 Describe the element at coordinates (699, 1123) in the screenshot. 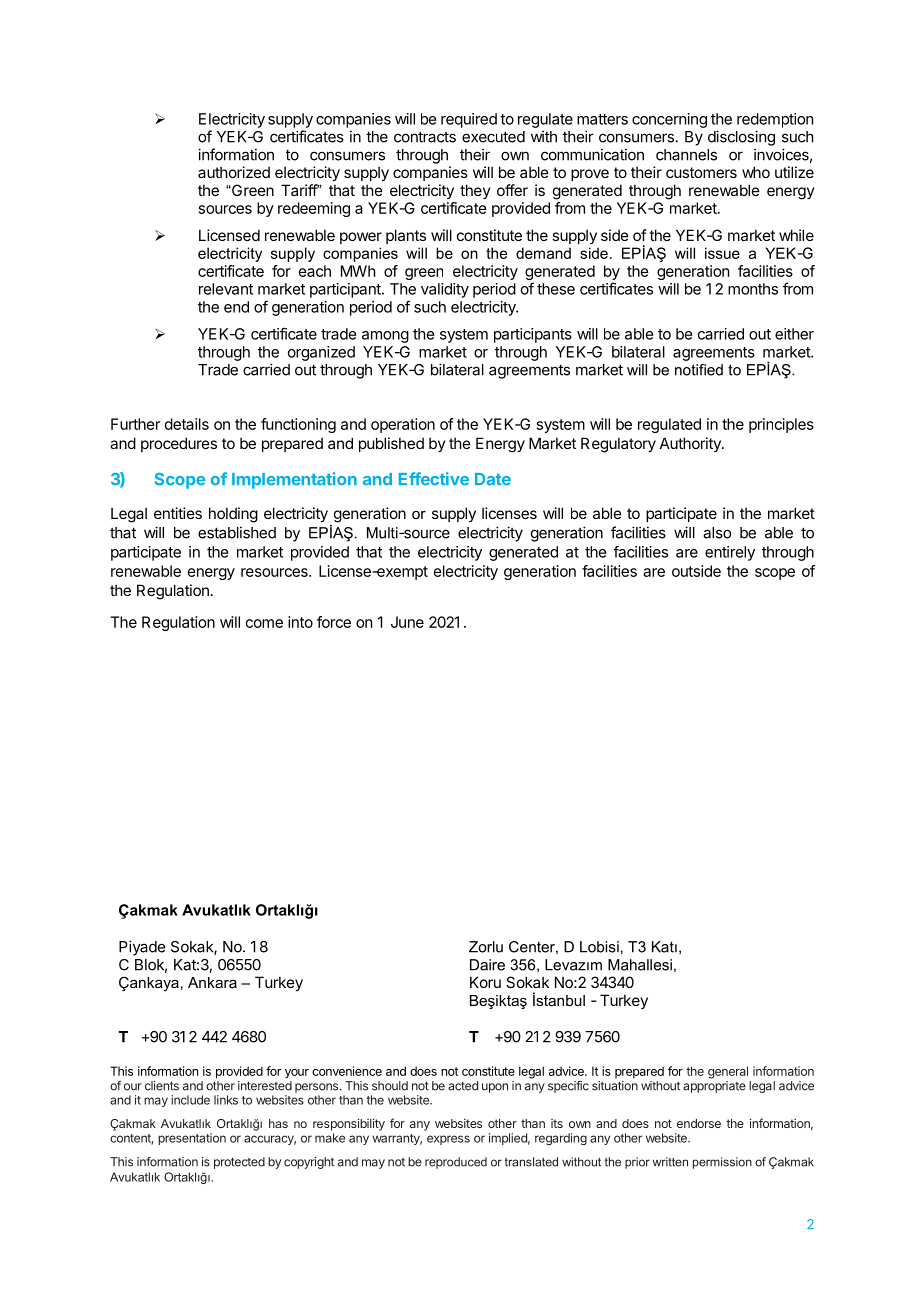

I see `endorse` at that location.
